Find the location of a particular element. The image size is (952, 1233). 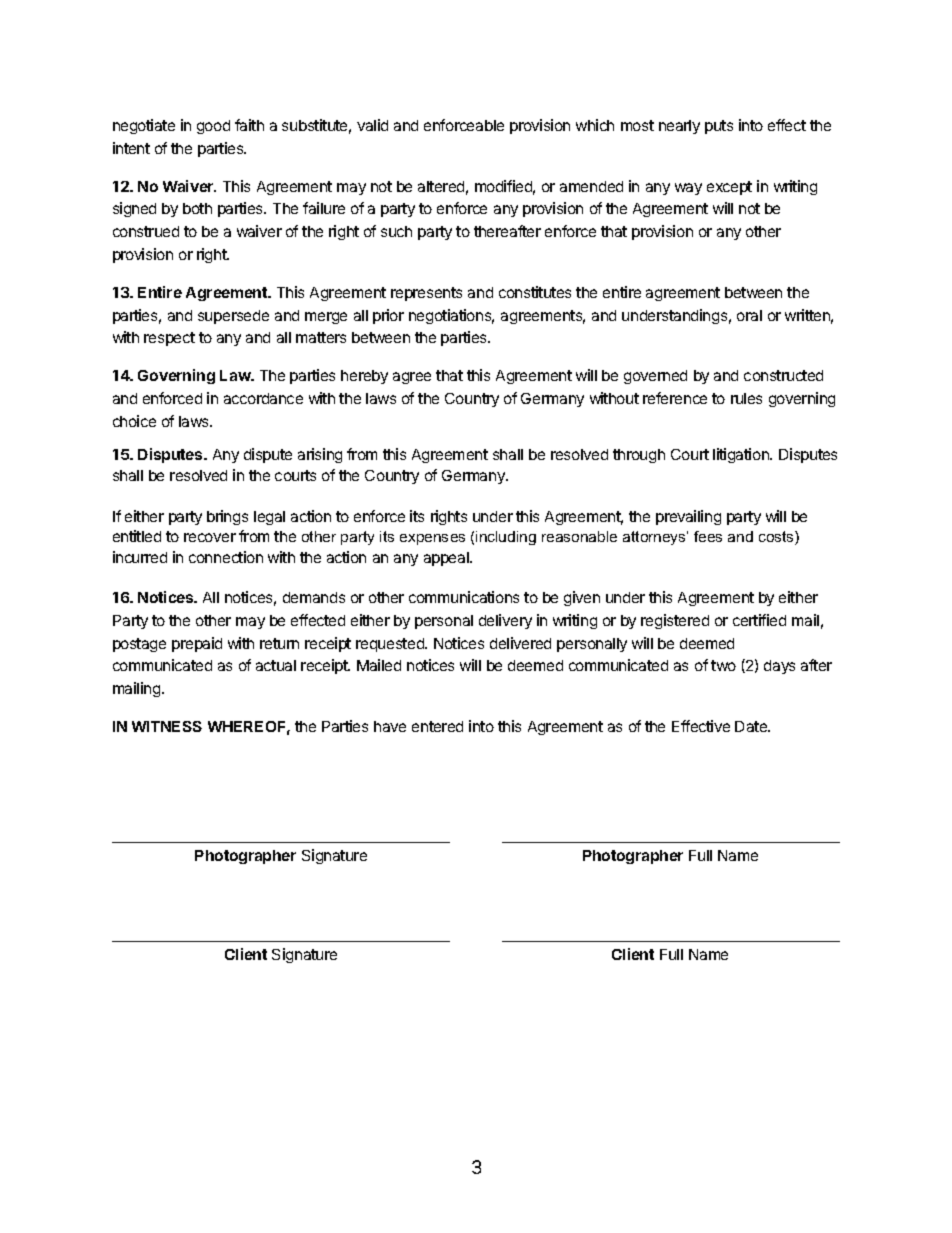

puts is located at coordinates (719, 127).
